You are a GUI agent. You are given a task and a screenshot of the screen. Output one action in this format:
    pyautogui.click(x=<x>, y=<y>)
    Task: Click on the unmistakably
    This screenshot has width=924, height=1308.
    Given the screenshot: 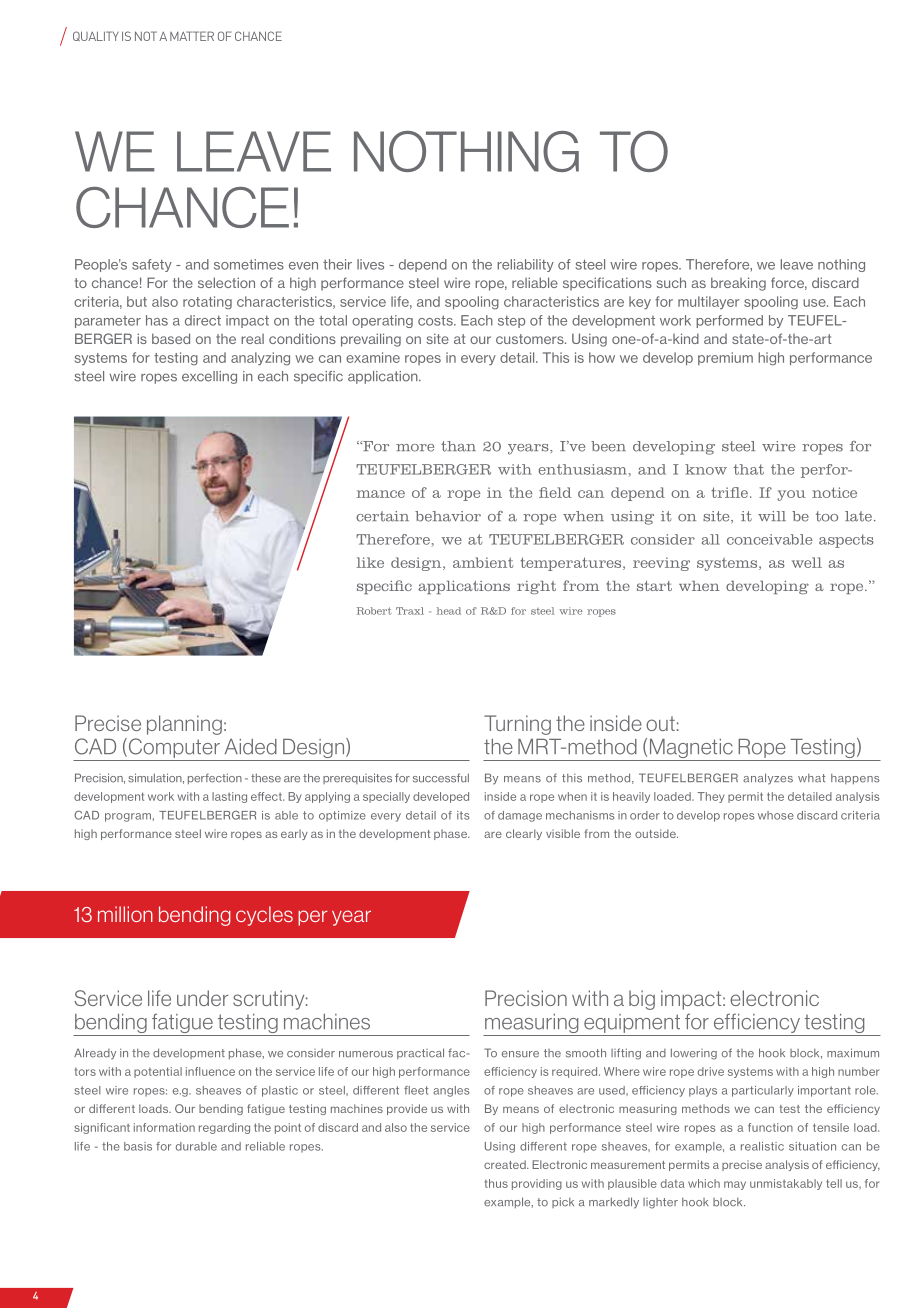 What is the action you would take?
    pyautogui.click(x=786, y=1184)
